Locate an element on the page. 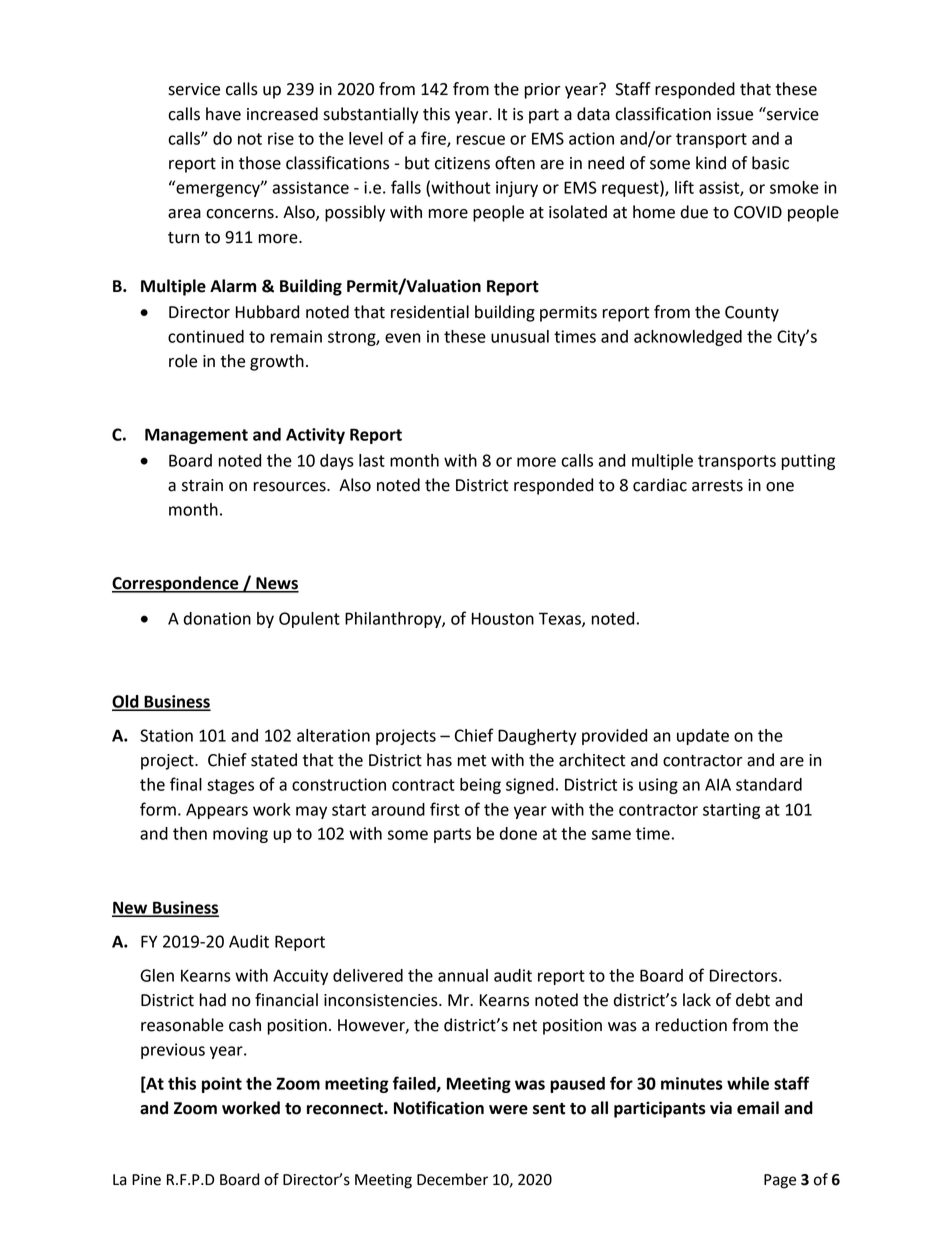  rescue is located at coordinates (481, 140).
